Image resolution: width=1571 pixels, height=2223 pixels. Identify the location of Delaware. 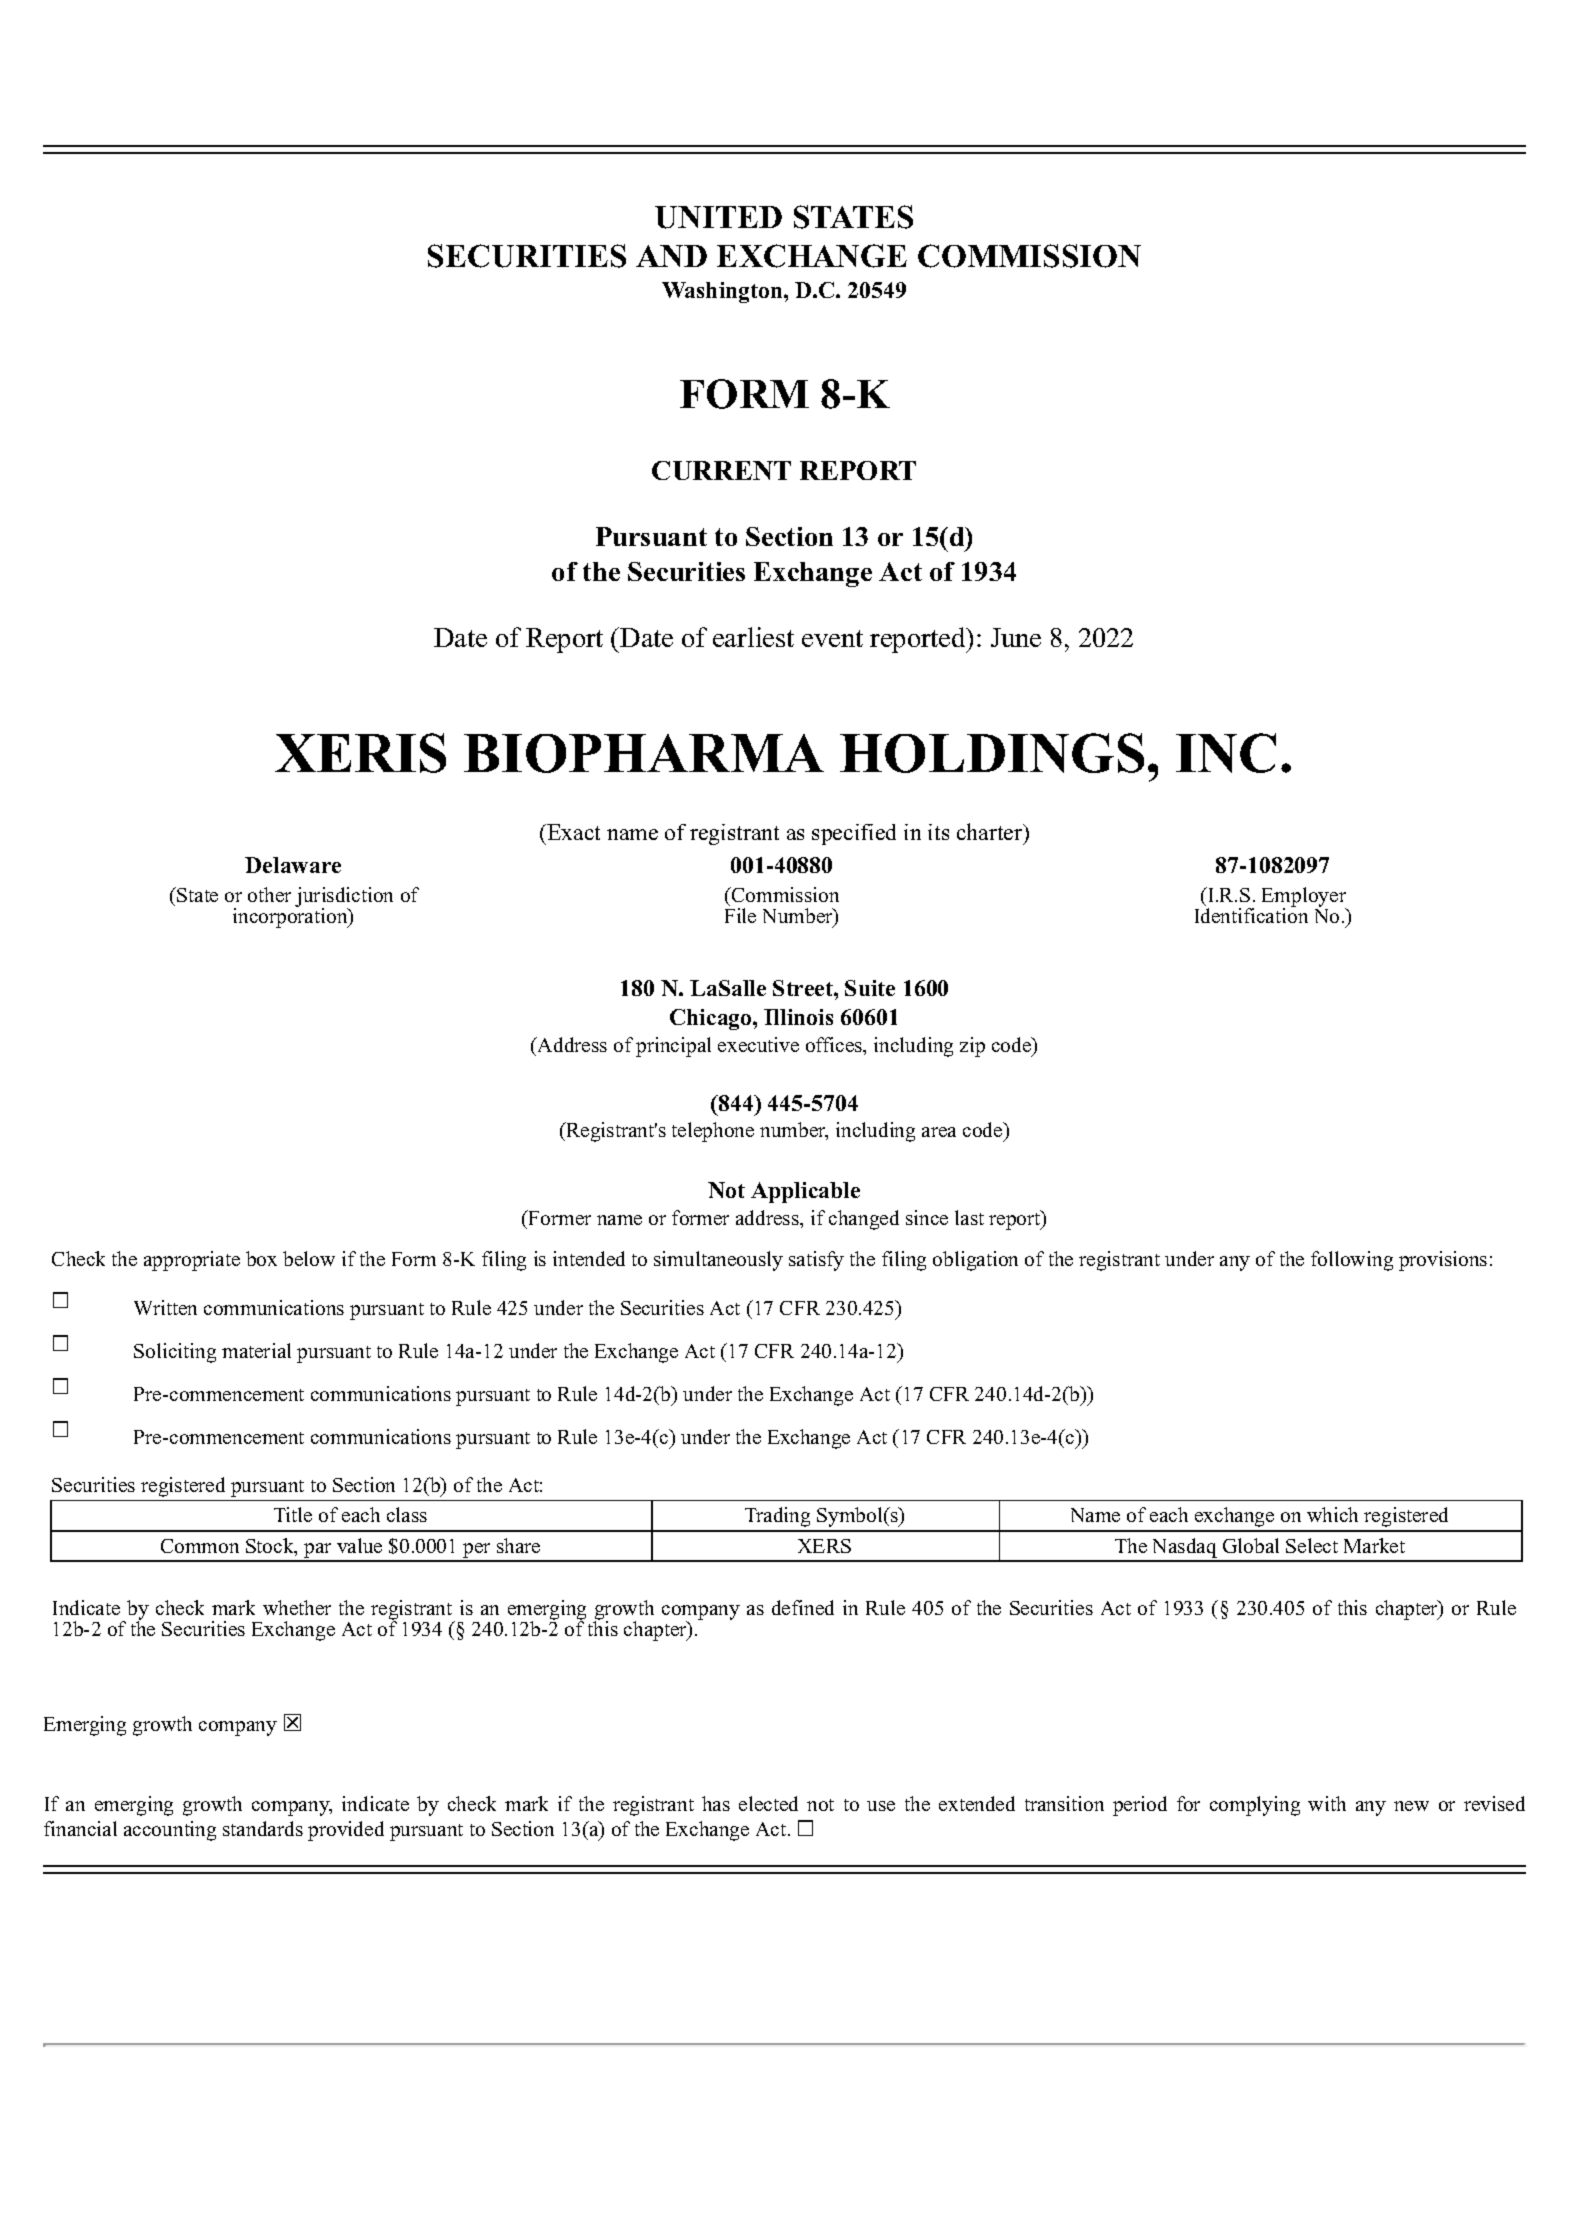
(293, 865).
